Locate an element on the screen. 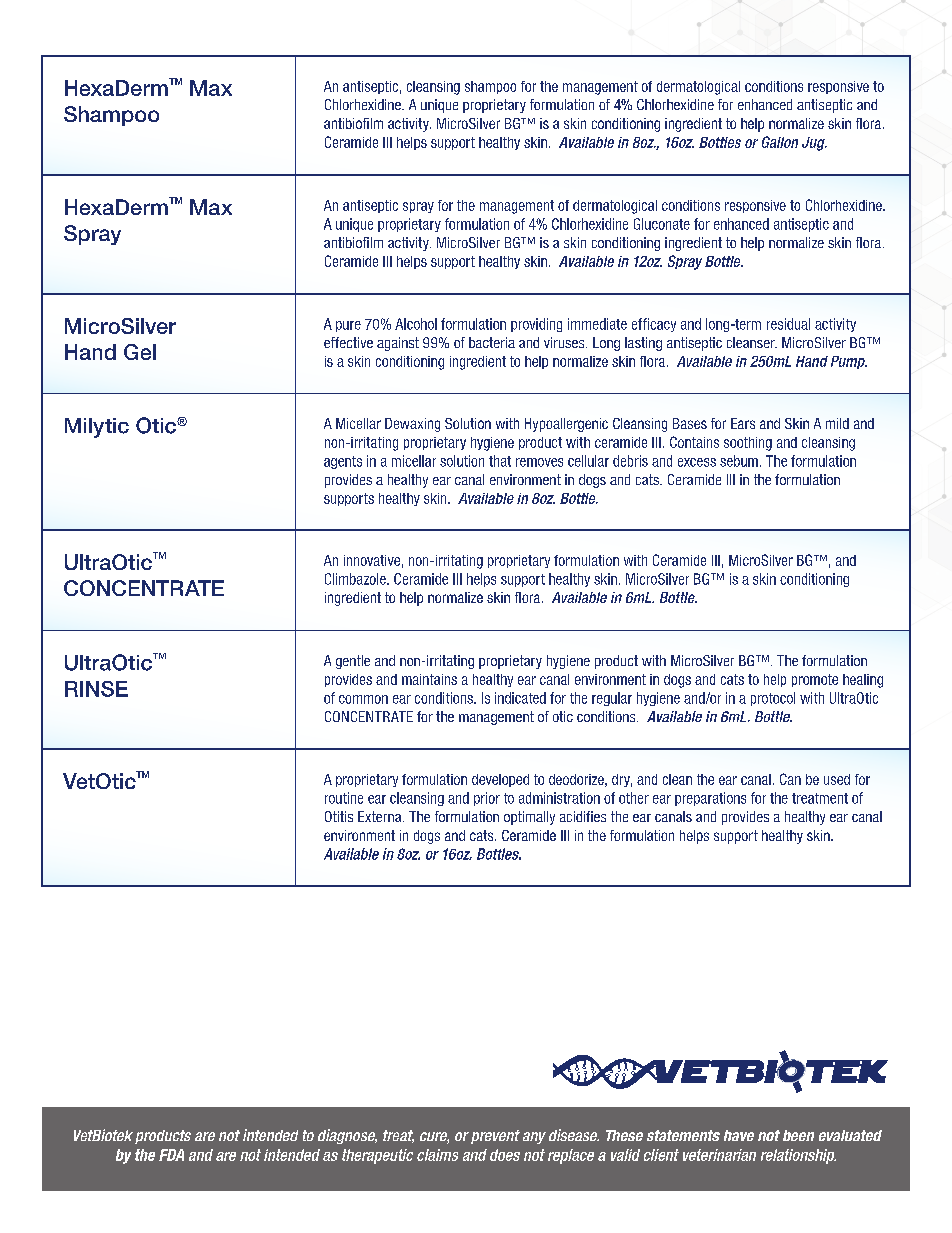 The height and width of the screenshot is (1233, 952). prior is located at coordinates (487, 799).
